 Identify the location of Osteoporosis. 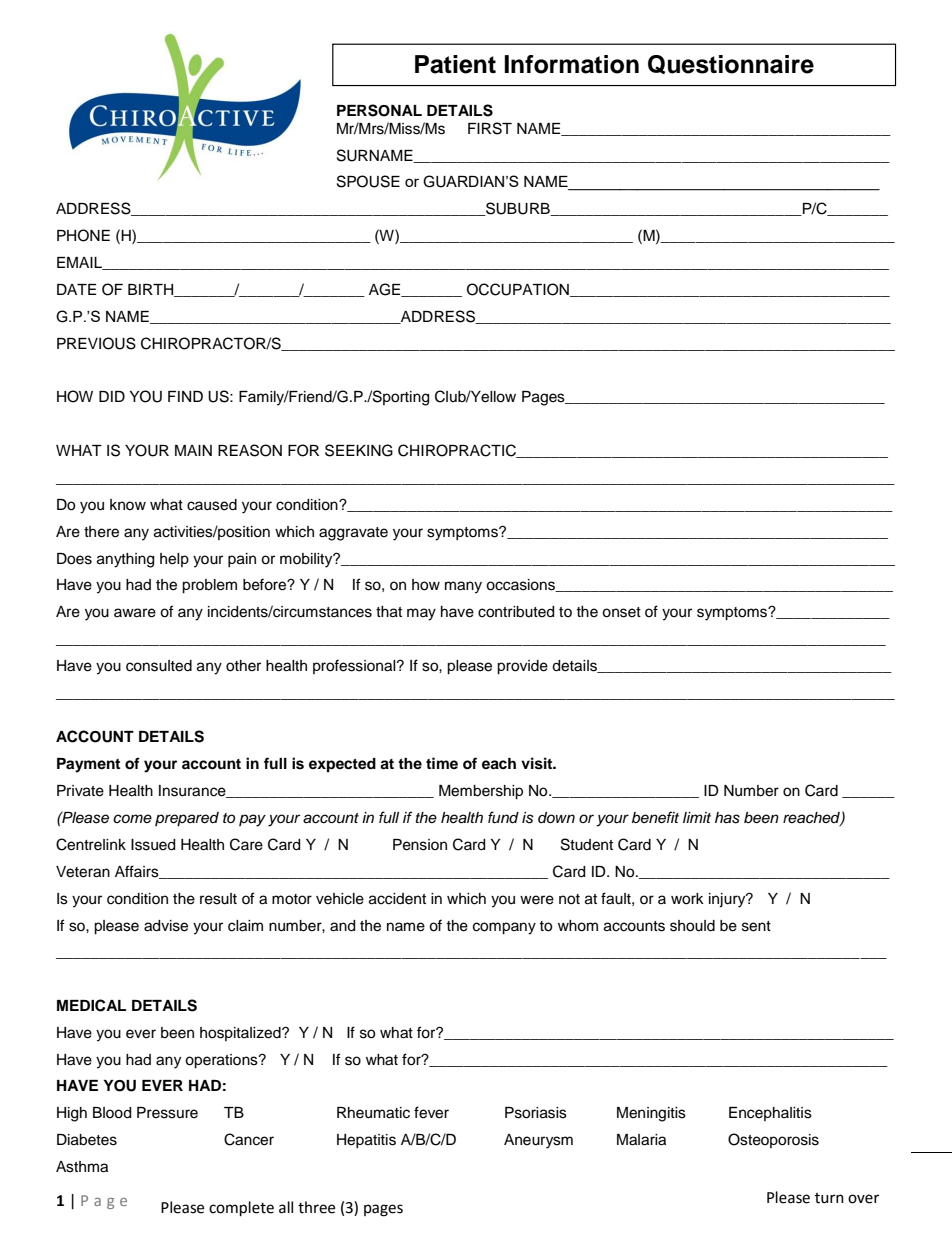
(773, 1140).
